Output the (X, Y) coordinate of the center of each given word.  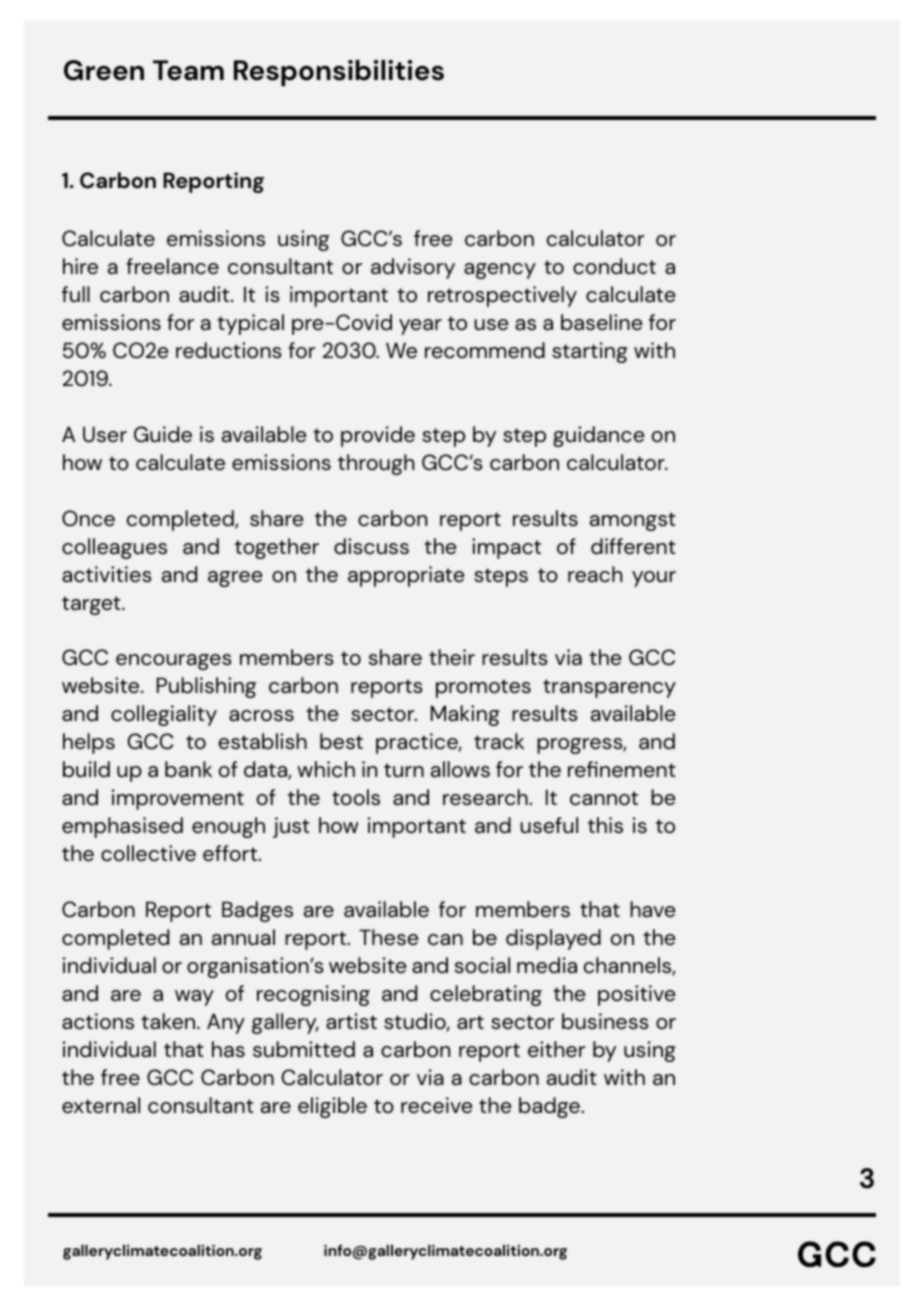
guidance (598, 436)
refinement (622, 769)
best (341, 741)
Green (104, 70)
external (101, 1105)
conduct (614, 266)
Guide (163, 434)
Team (188, 70)
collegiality (164, 715)
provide (378, 436)
